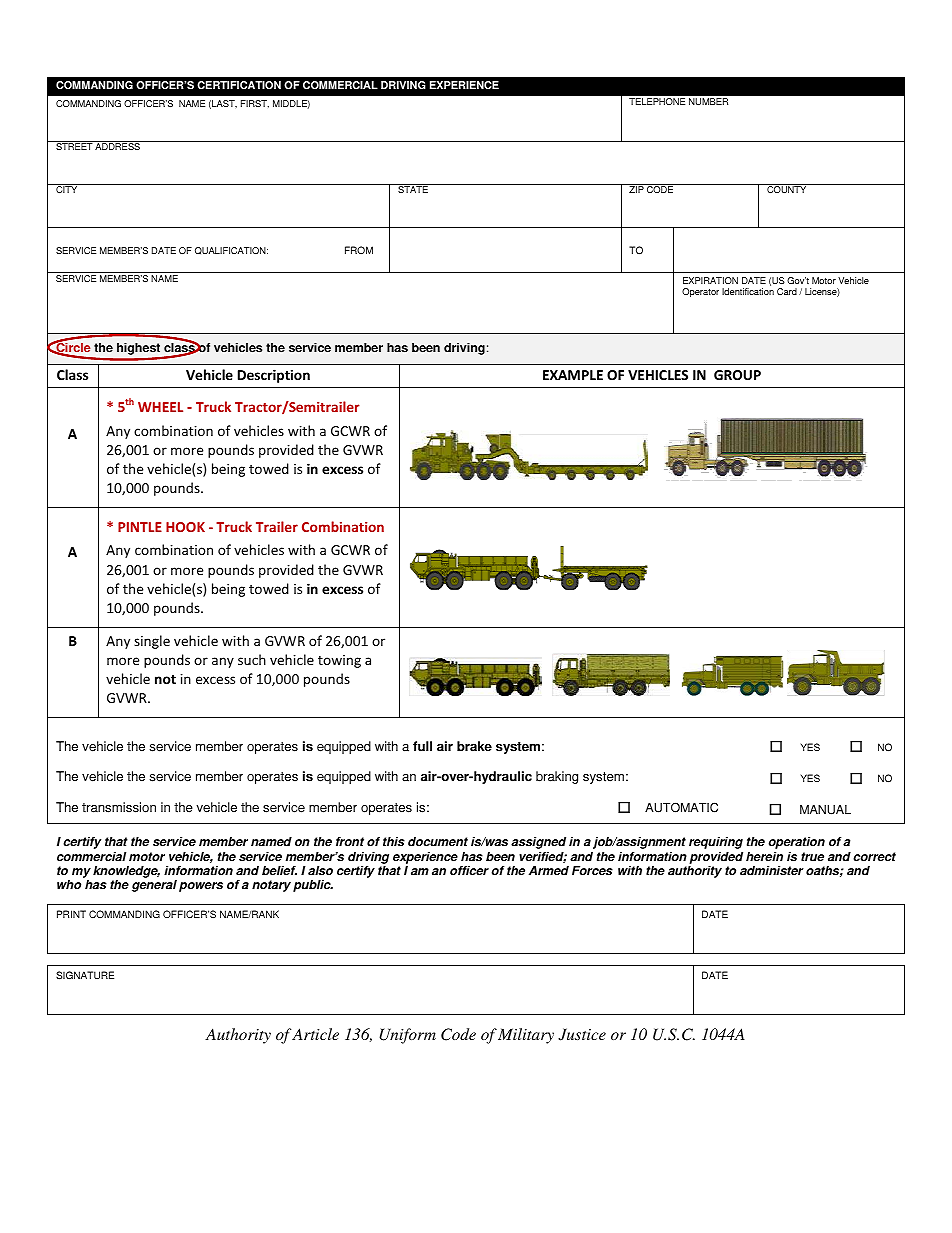 The image size is (952, 1233). I want to click on SIGNATURE, so click(85, 975).
